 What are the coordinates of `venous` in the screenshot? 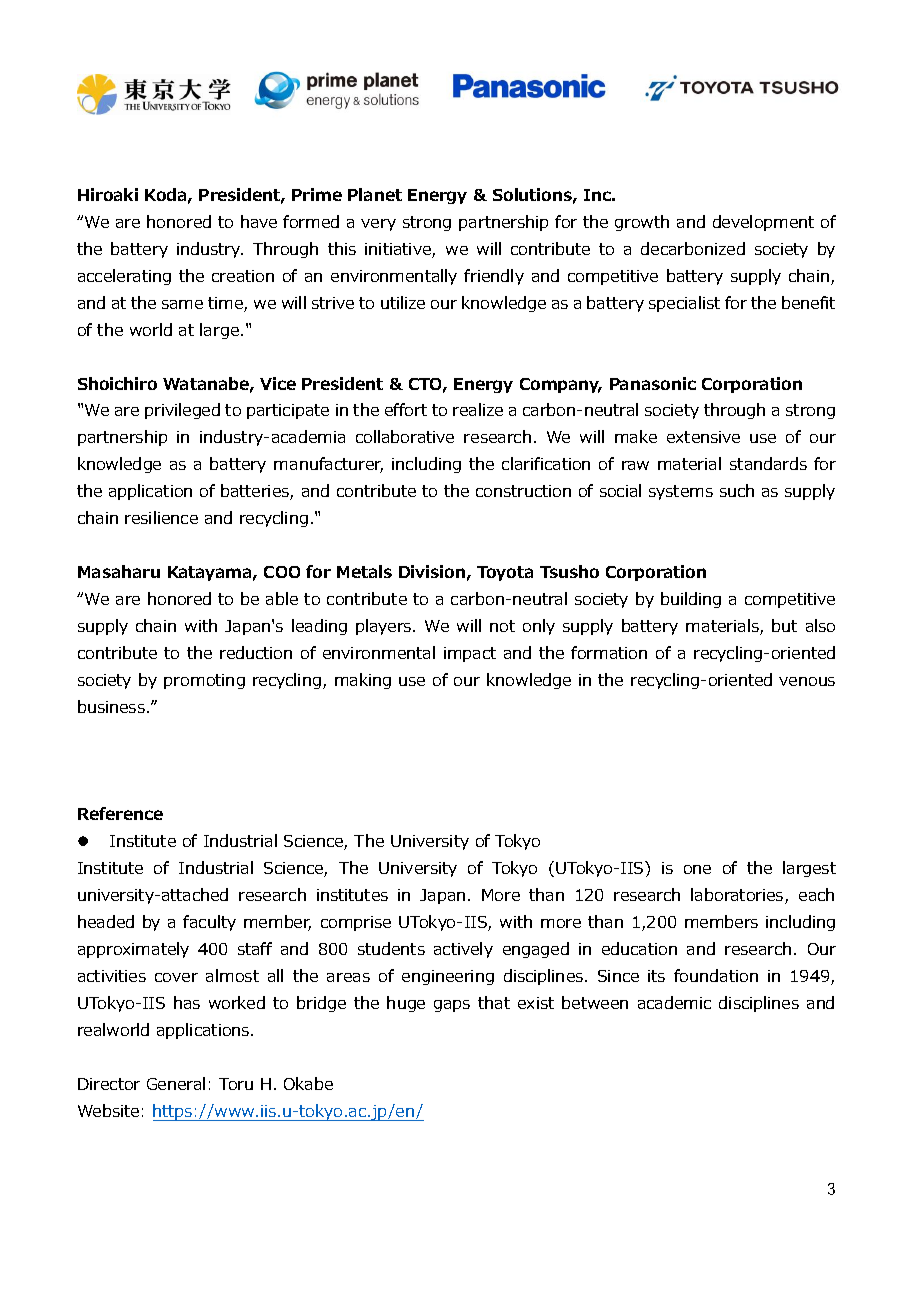 It's located at (807, 681).
